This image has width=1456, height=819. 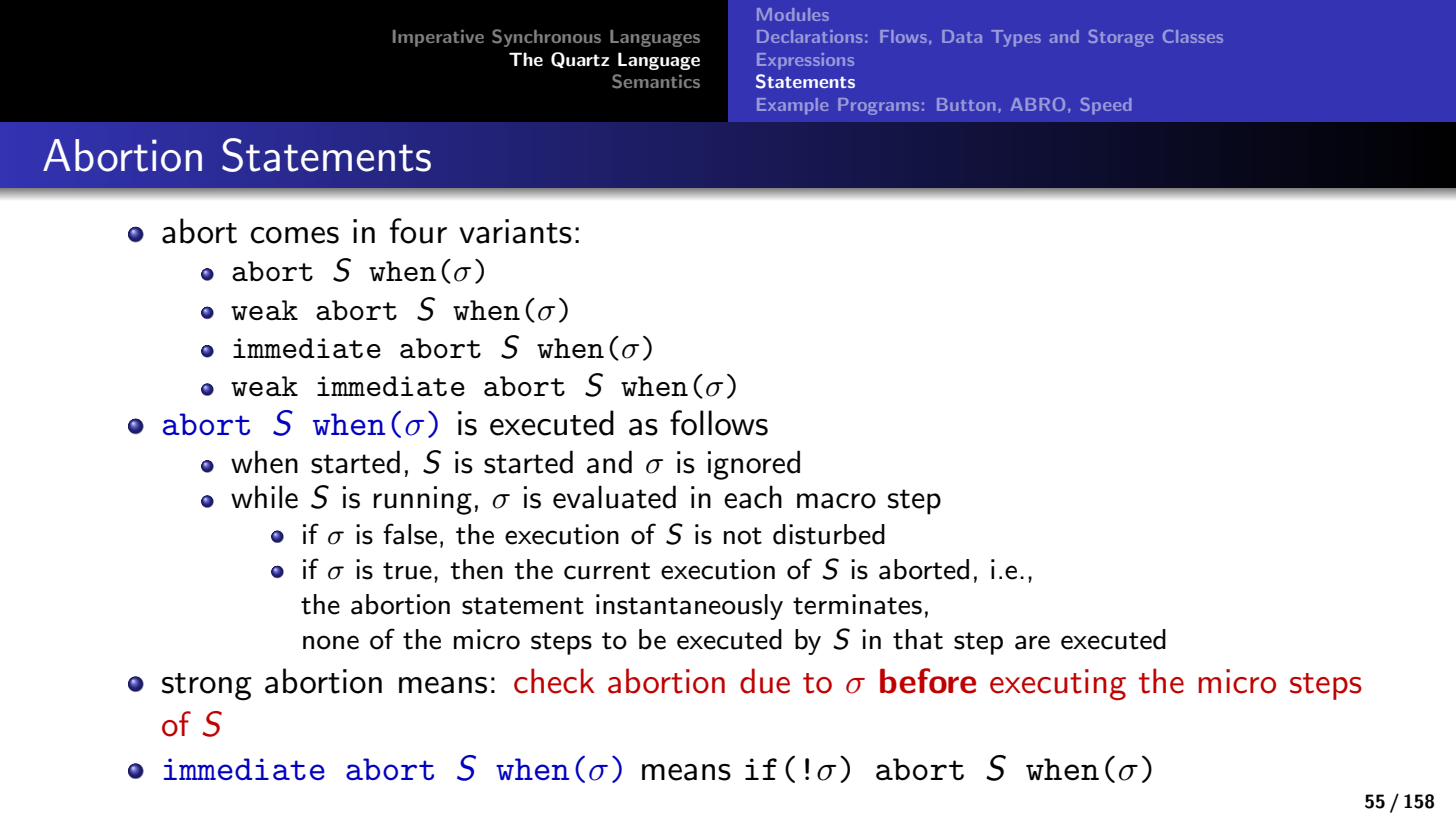 What do you see at coordinates (418, 231) in the image?
I see `four` at bounding box center [418, 231].
